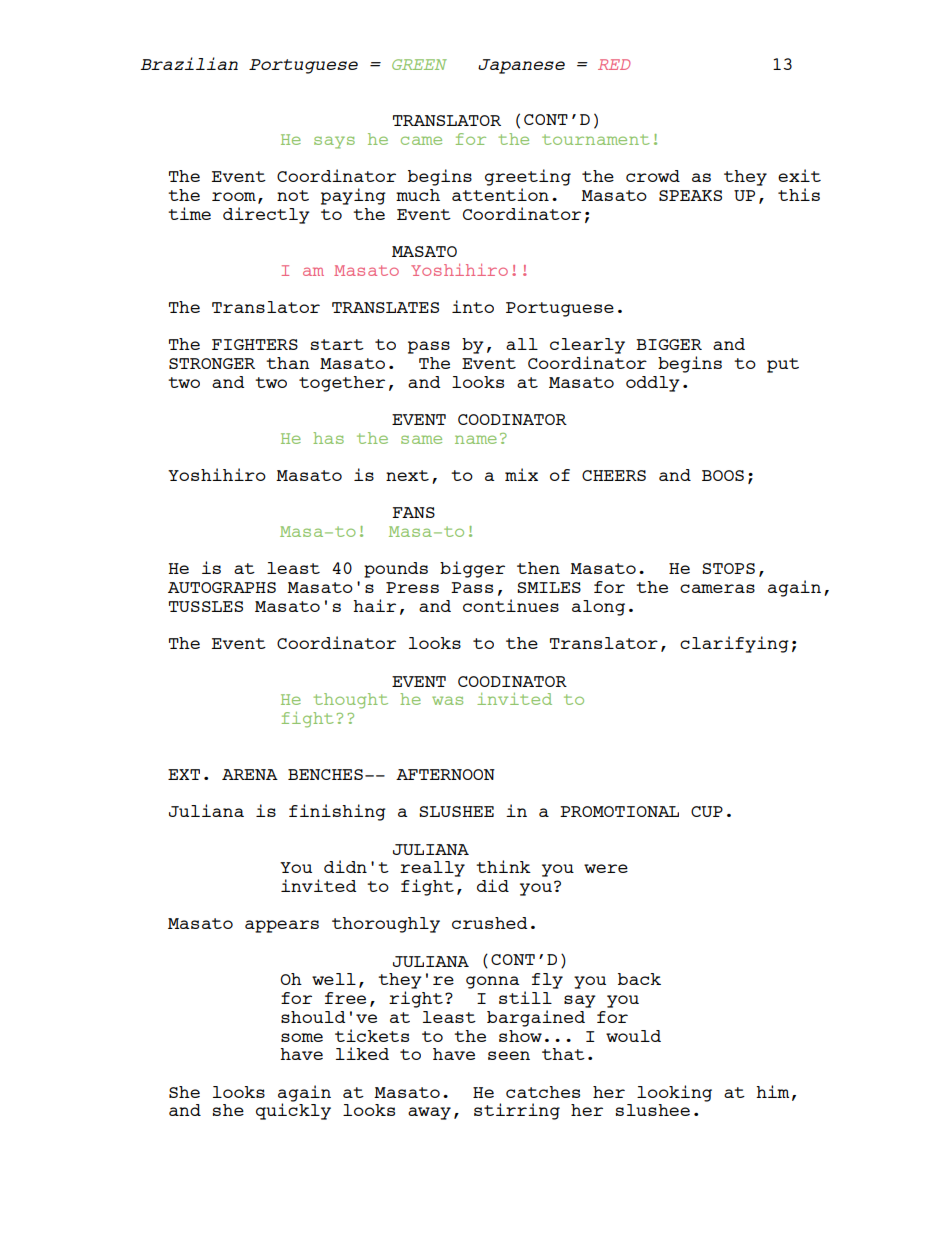  Describe the element at coordinates (734, 644) in the image. I see `clarifying` at that location.
